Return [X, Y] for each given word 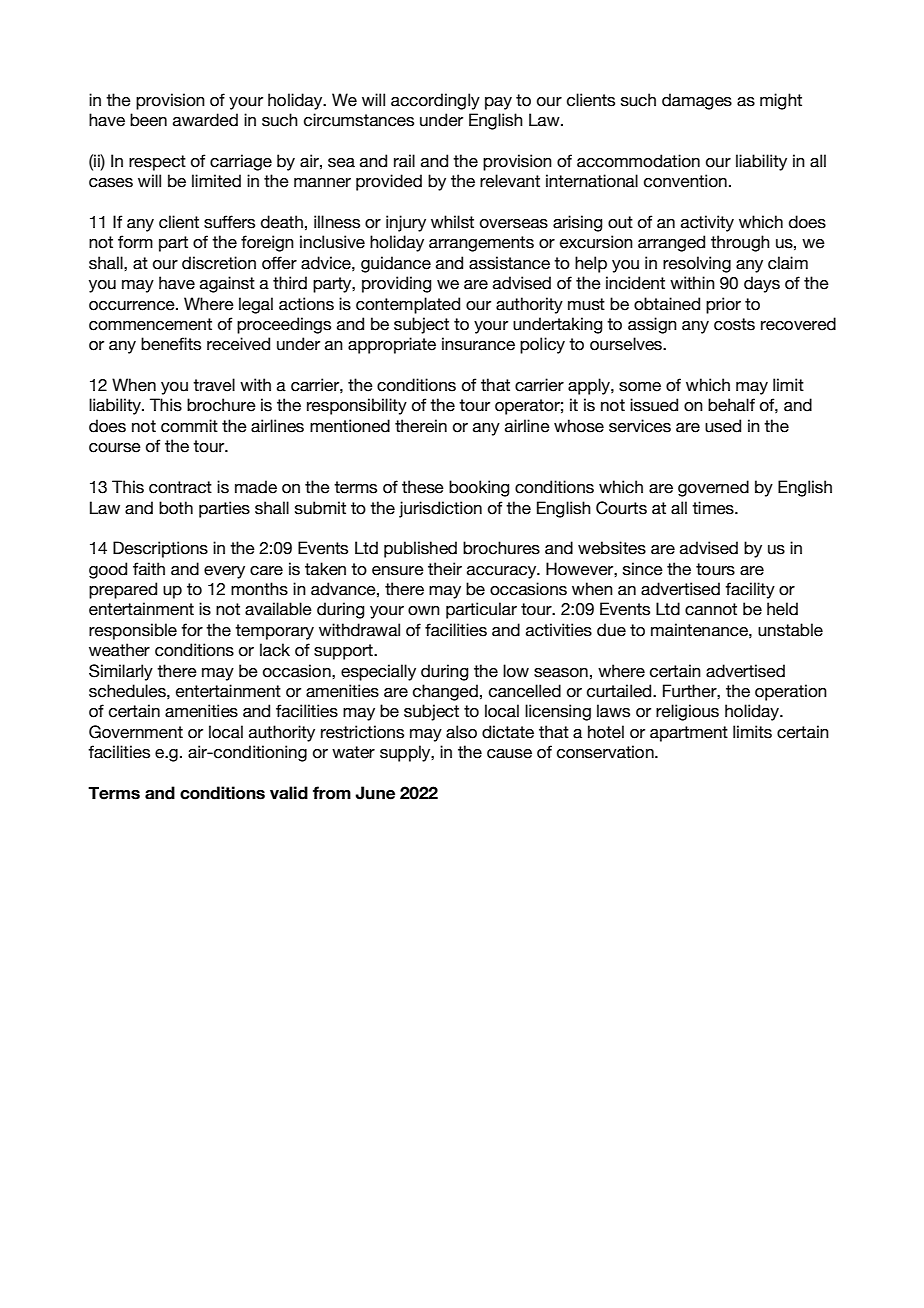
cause [509, 754]
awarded [205, 120]
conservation [606, 752]
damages [697, 101]
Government [136, 732]
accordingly [435, 101]
